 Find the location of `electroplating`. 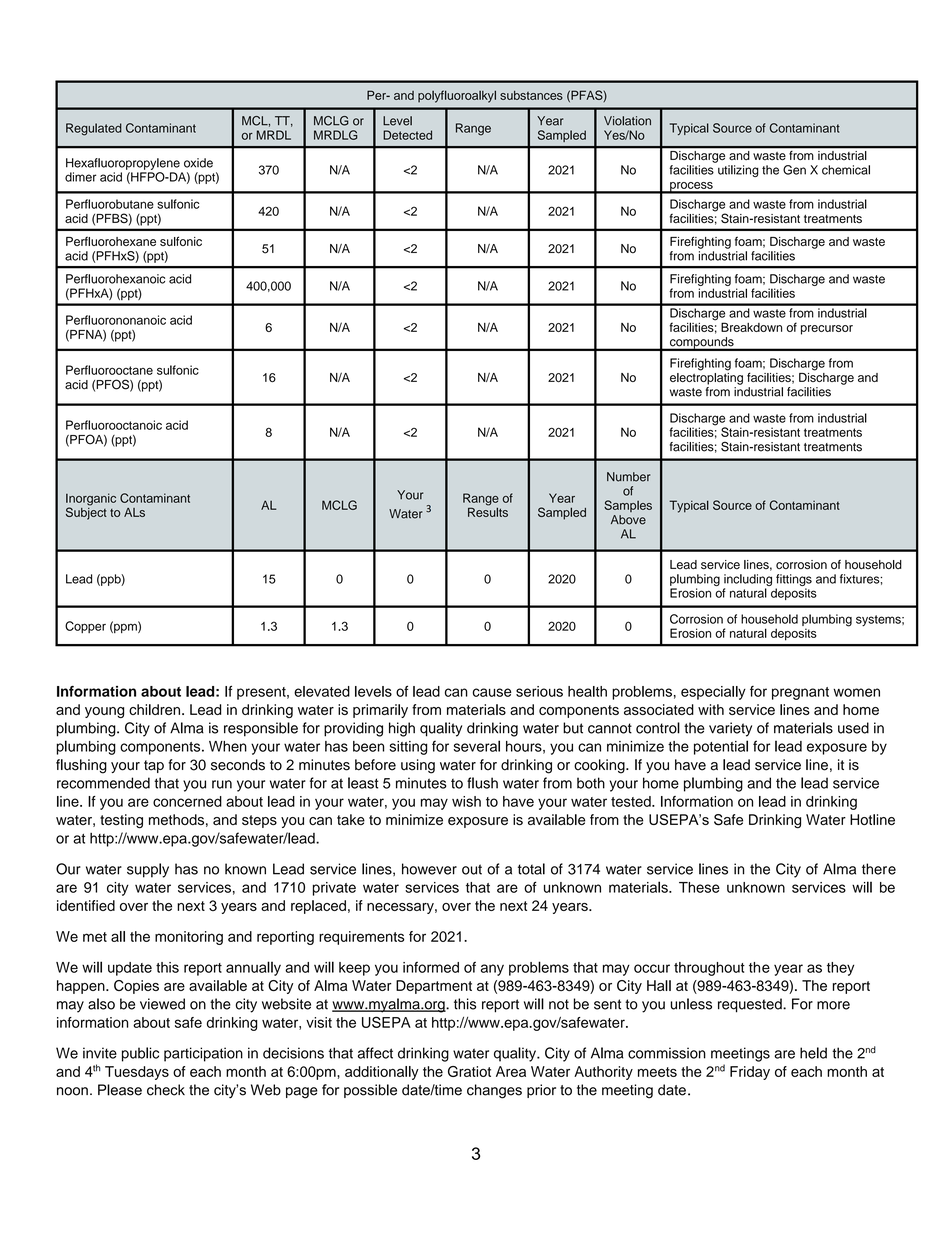

electroplating is located at coordinates (706, 377).
